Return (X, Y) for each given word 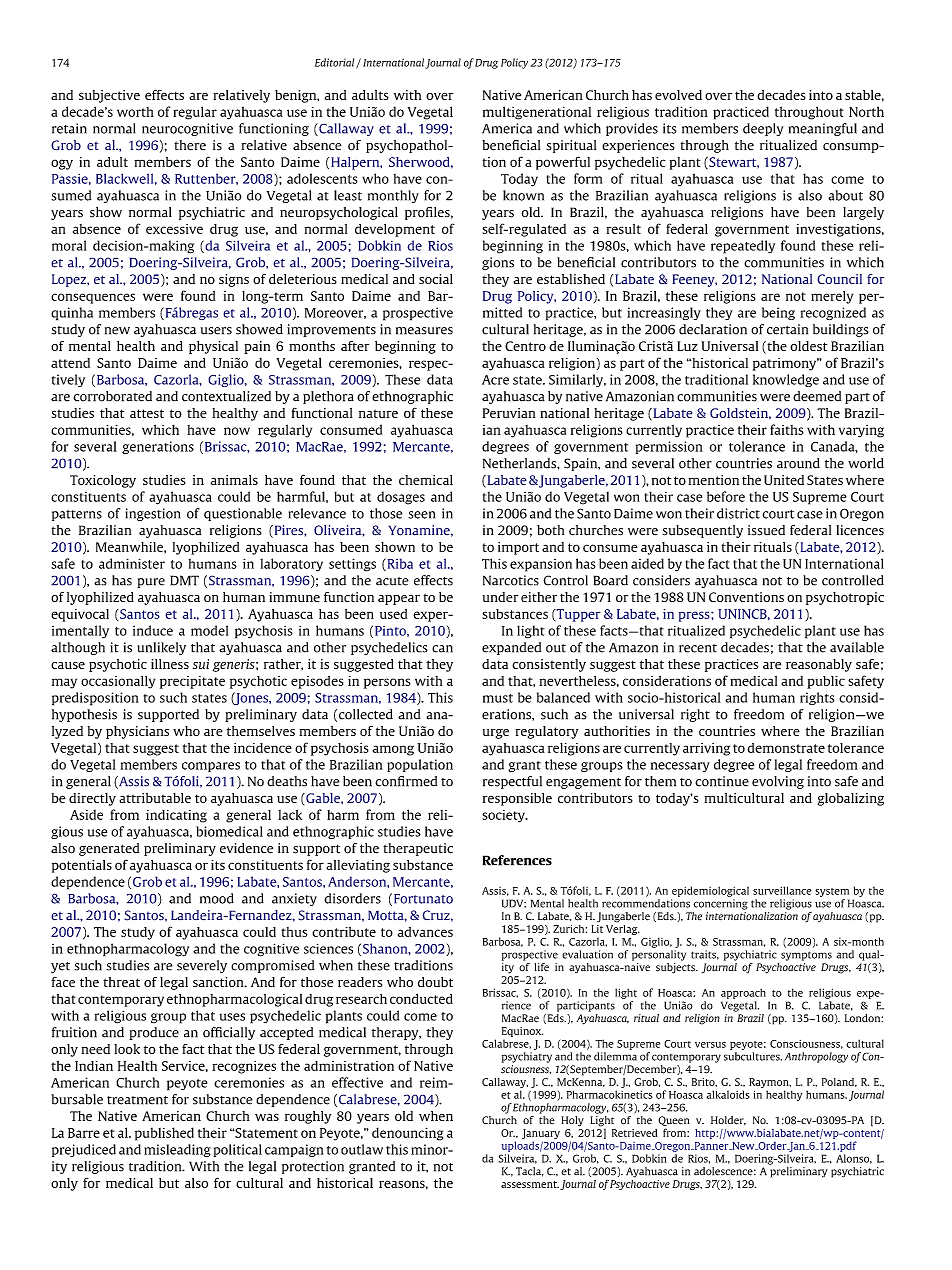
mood (217, 898)
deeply (763, 129)
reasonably (819, 665)
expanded (511, 648)
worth (135, 112)
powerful (563, 163)
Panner (711, 1146)
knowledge (786, 380)
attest (147, 413)
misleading (177, 1150)
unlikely (161, 648)
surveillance (782, 890)
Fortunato (423, 899)
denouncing (408, 1134)
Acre (495, 380)
